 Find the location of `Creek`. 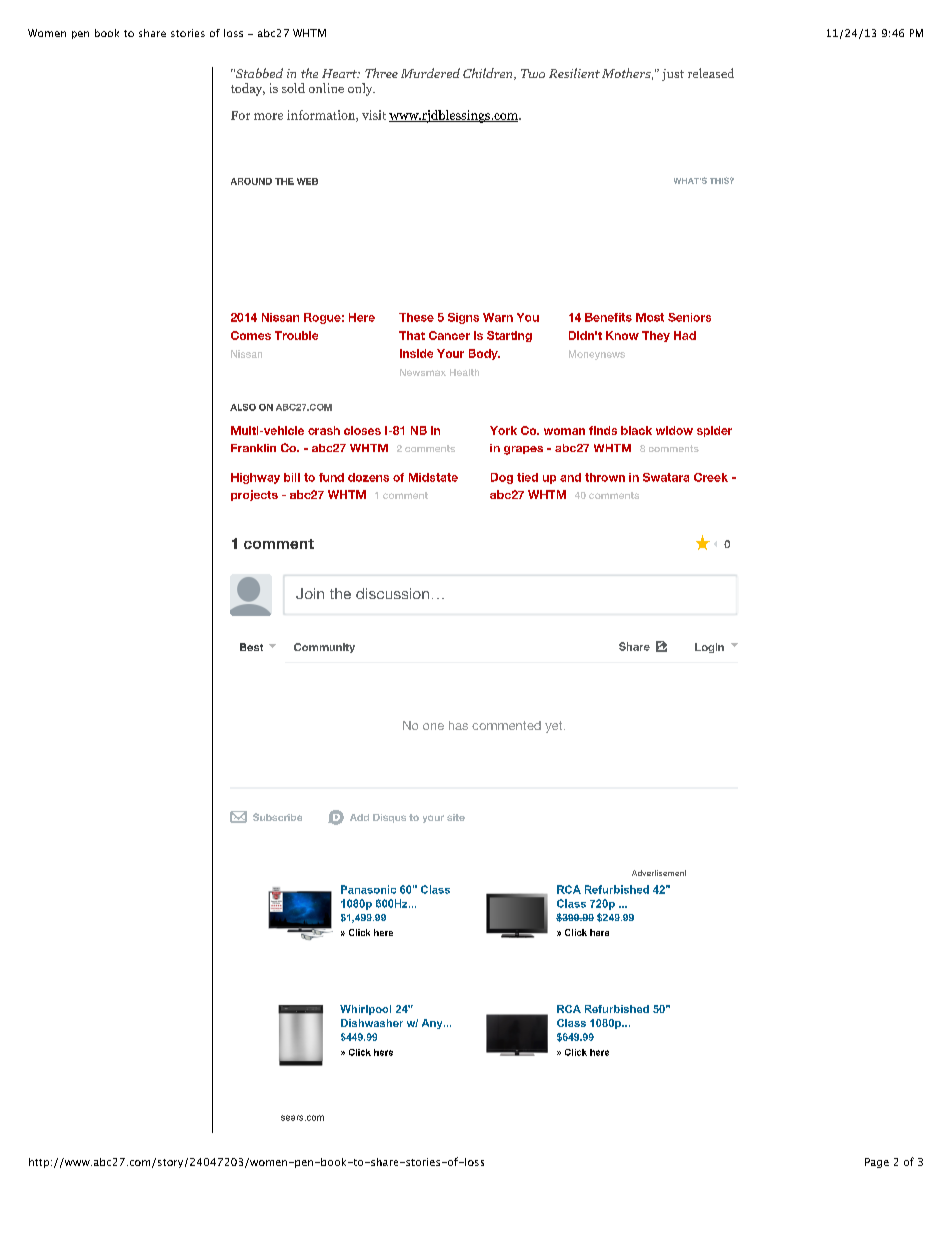

Creek is located at coordinates (711, 477).
